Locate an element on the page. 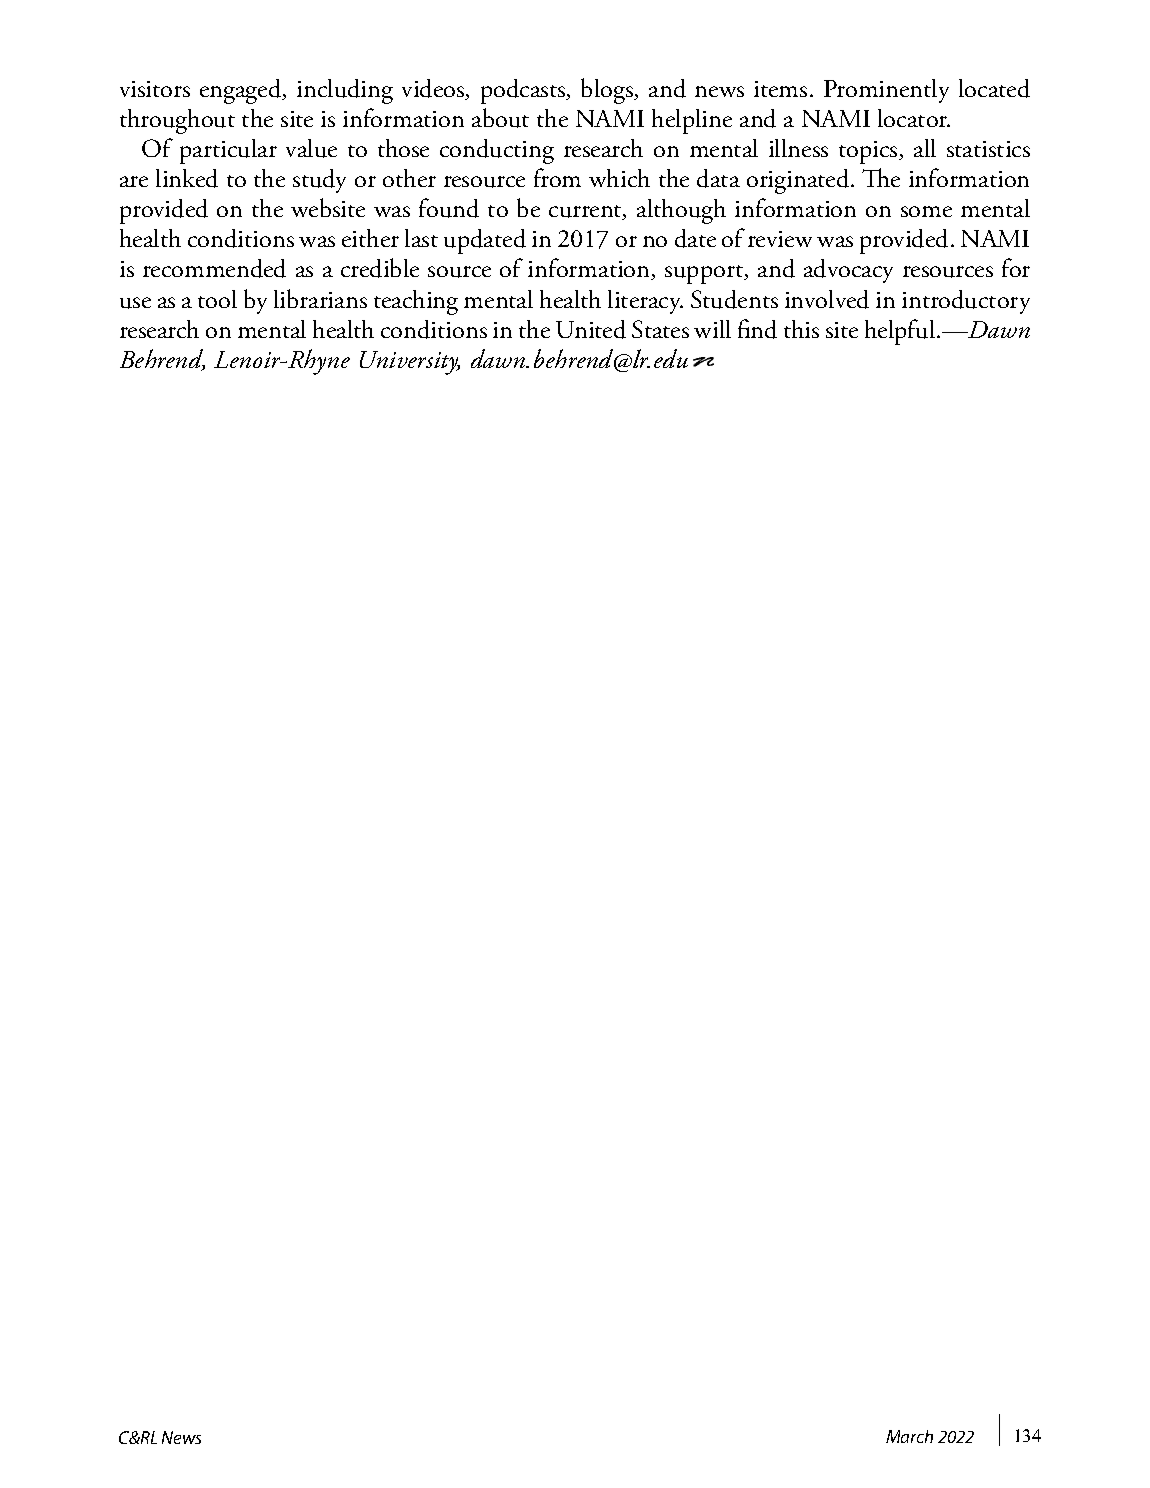  United is located at coordinates (591, 329).
